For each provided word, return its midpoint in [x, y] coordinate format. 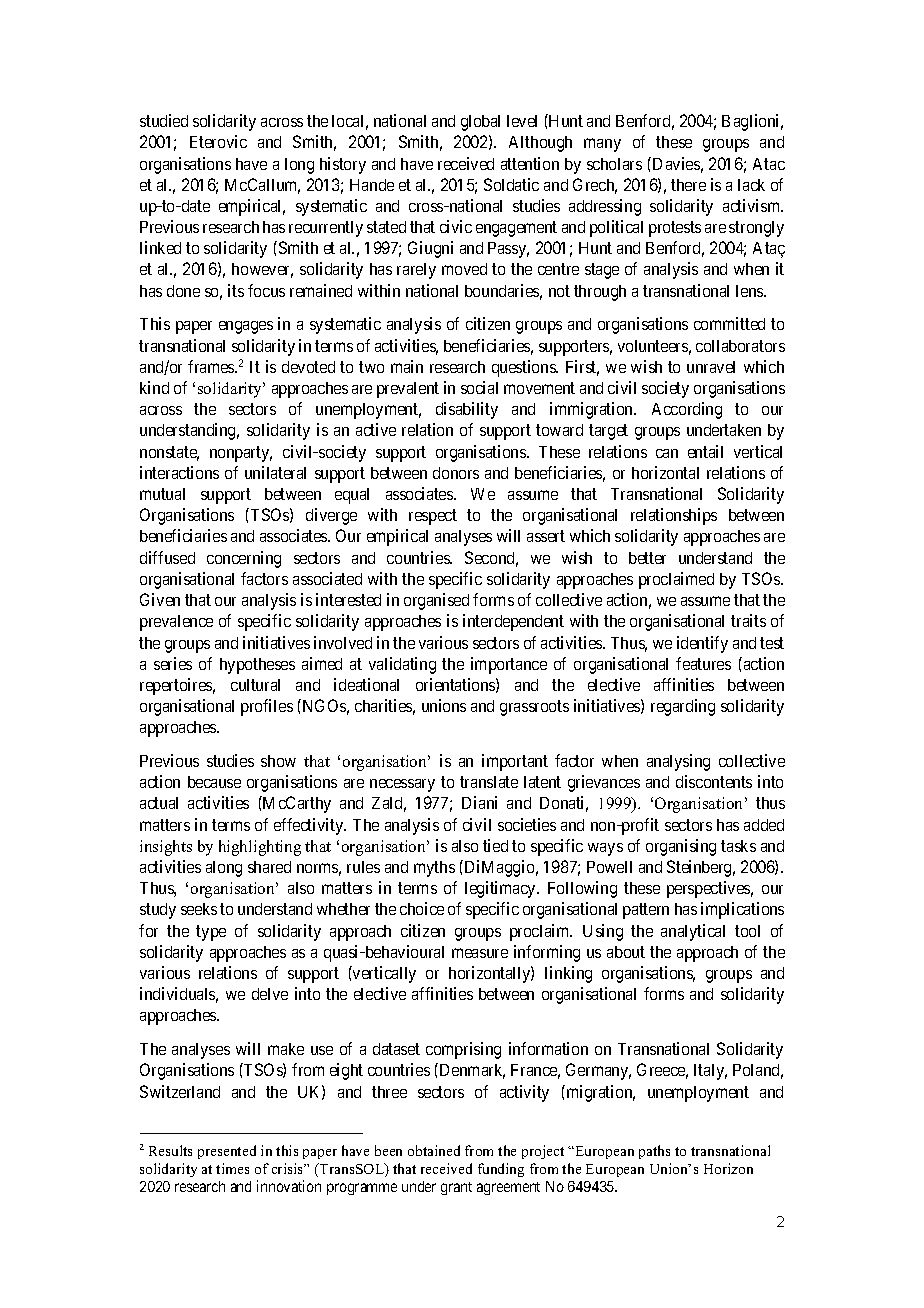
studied [164, 120]
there [688, 185]
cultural [255, 685]
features [703, 663]
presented [227, 1152]
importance [509, 665]
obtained [434, 1150]
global [480, 123]
